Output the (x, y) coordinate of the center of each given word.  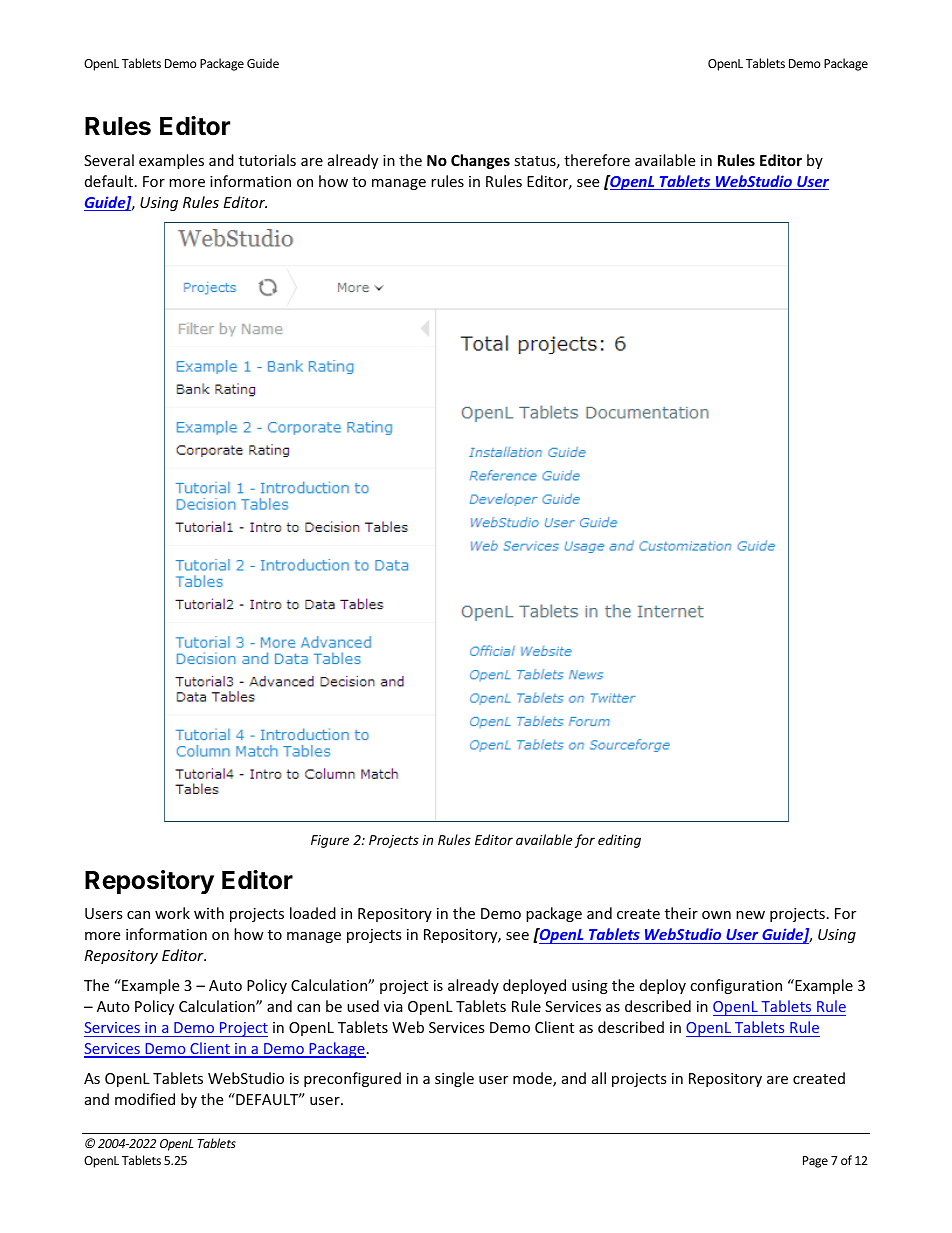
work (172, 913)
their (681, 913)
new (750, 915)
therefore (597, 160)
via (393, 1006)
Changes (480, 161)
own (716, 915)
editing (619, 841)
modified (145, 1099)
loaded (313, 913)
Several (109, 160)
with (209, 913)
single (454, 1079)
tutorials (267, 160)
